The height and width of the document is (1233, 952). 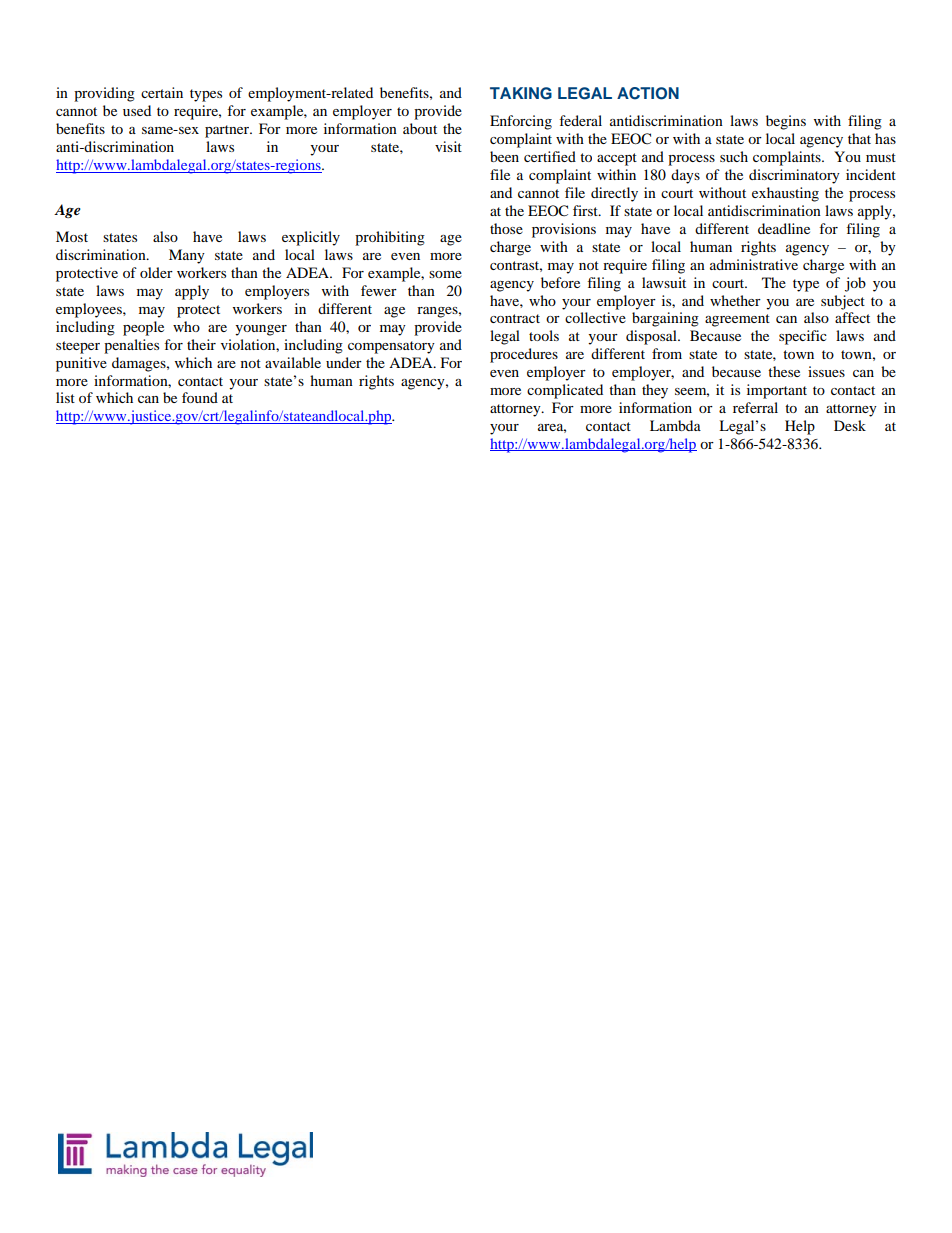 What do you see at coordinates (754, 264) in the document?
I see `administrative` at bounding box center [754, 264].
